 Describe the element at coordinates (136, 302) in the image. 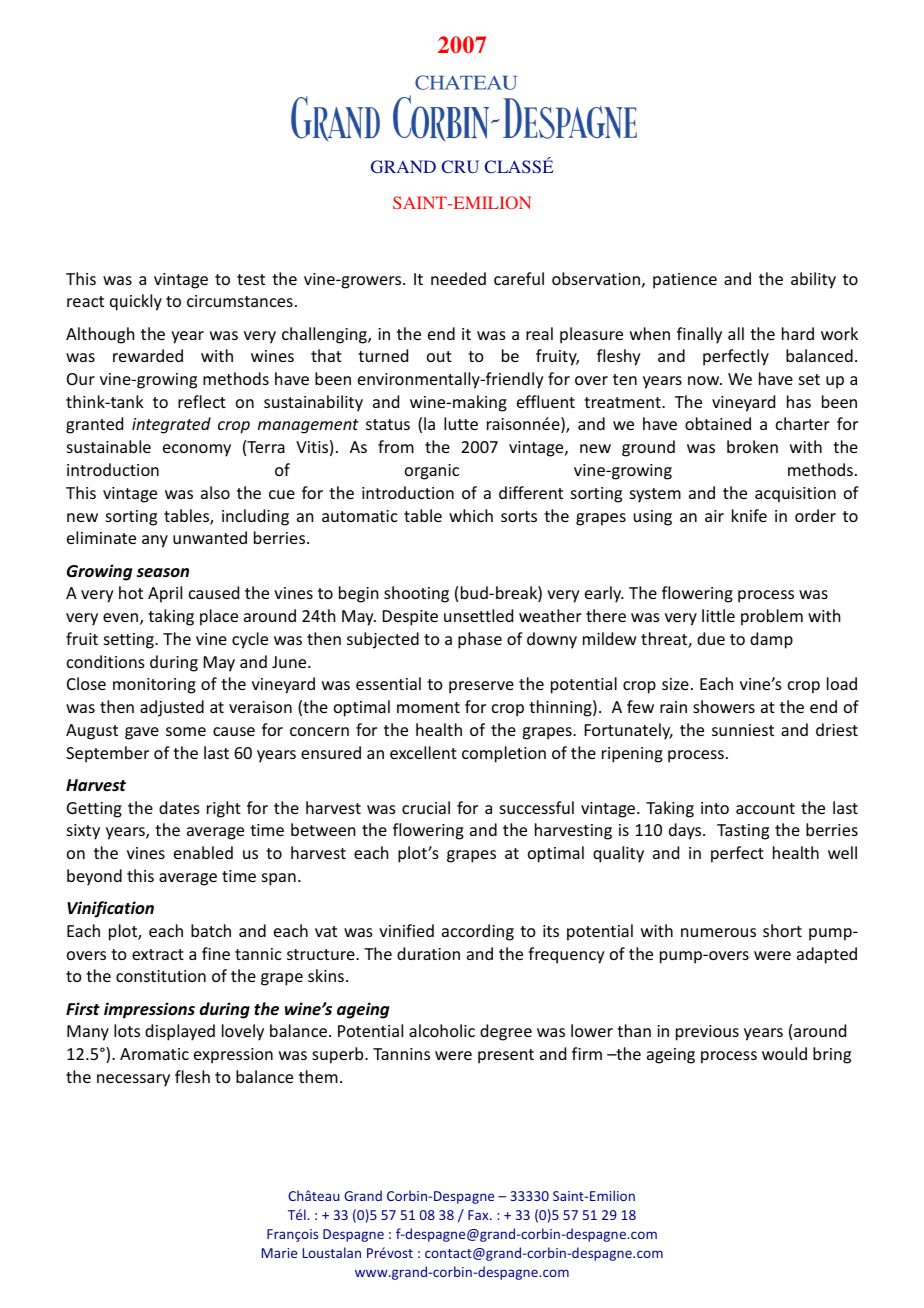

I see `quickly` at that location.
